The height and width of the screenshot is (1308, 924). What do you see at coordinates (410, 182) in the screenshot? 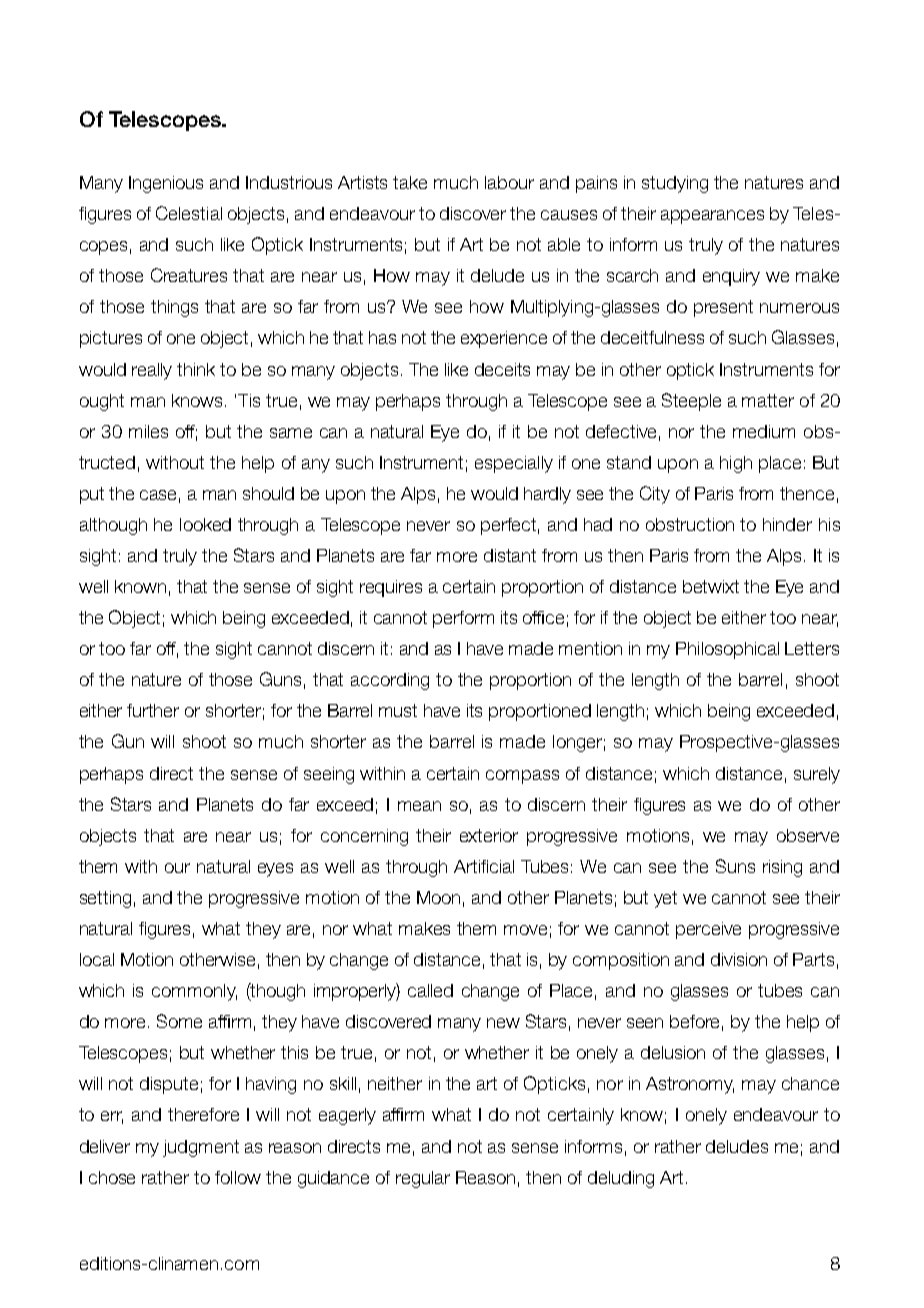
I see `take` at bounding box center [410, 182].
